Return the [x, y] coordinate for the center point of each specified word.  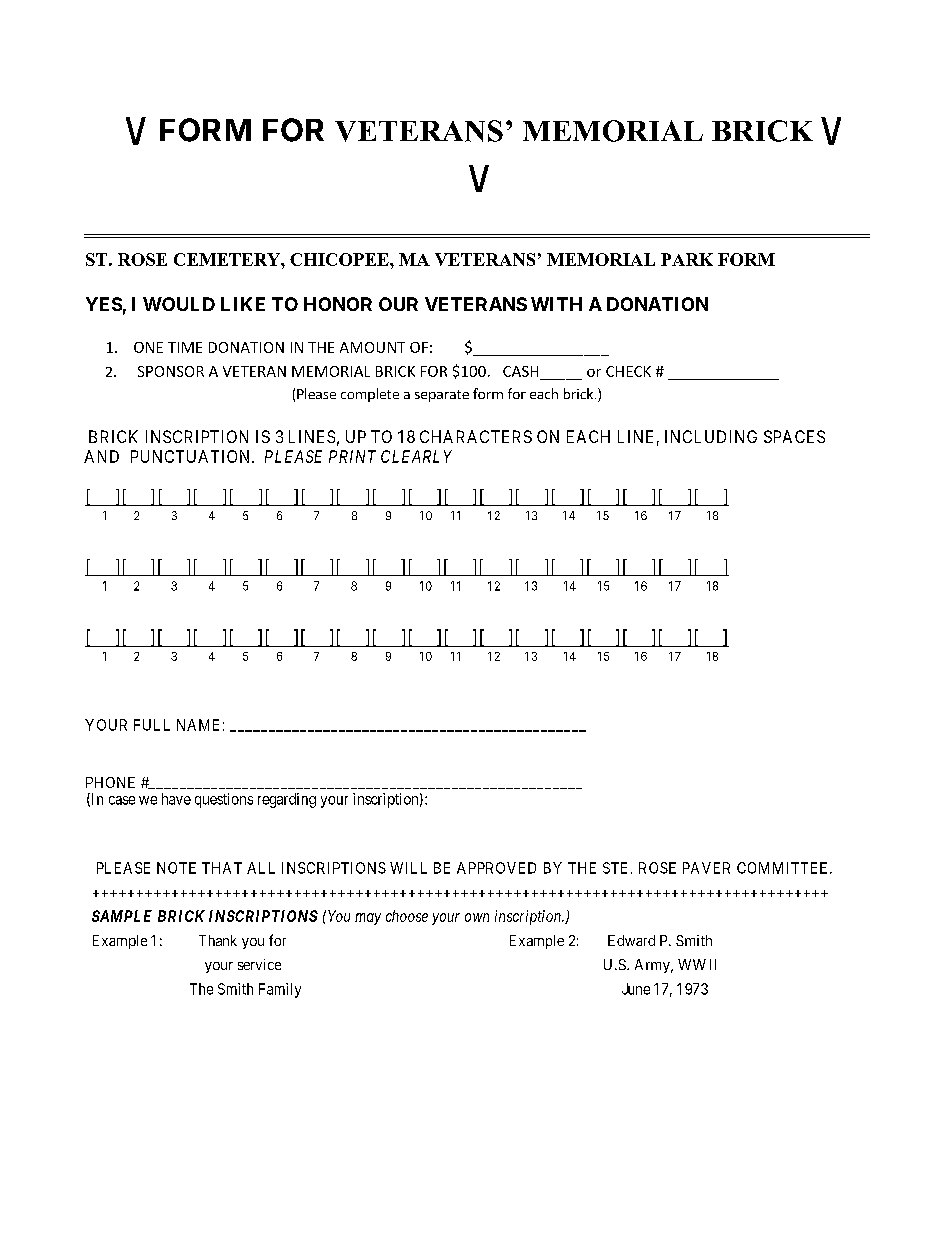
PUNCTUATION [192, 456]
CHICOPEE [340, 259]
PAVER [706, 868]
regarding [287, 800]
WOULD [179, 304]
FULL [152, 725]
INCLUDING [711, 436]
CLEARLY [416, 456]
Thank [218, 940]
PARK [687, 259]
